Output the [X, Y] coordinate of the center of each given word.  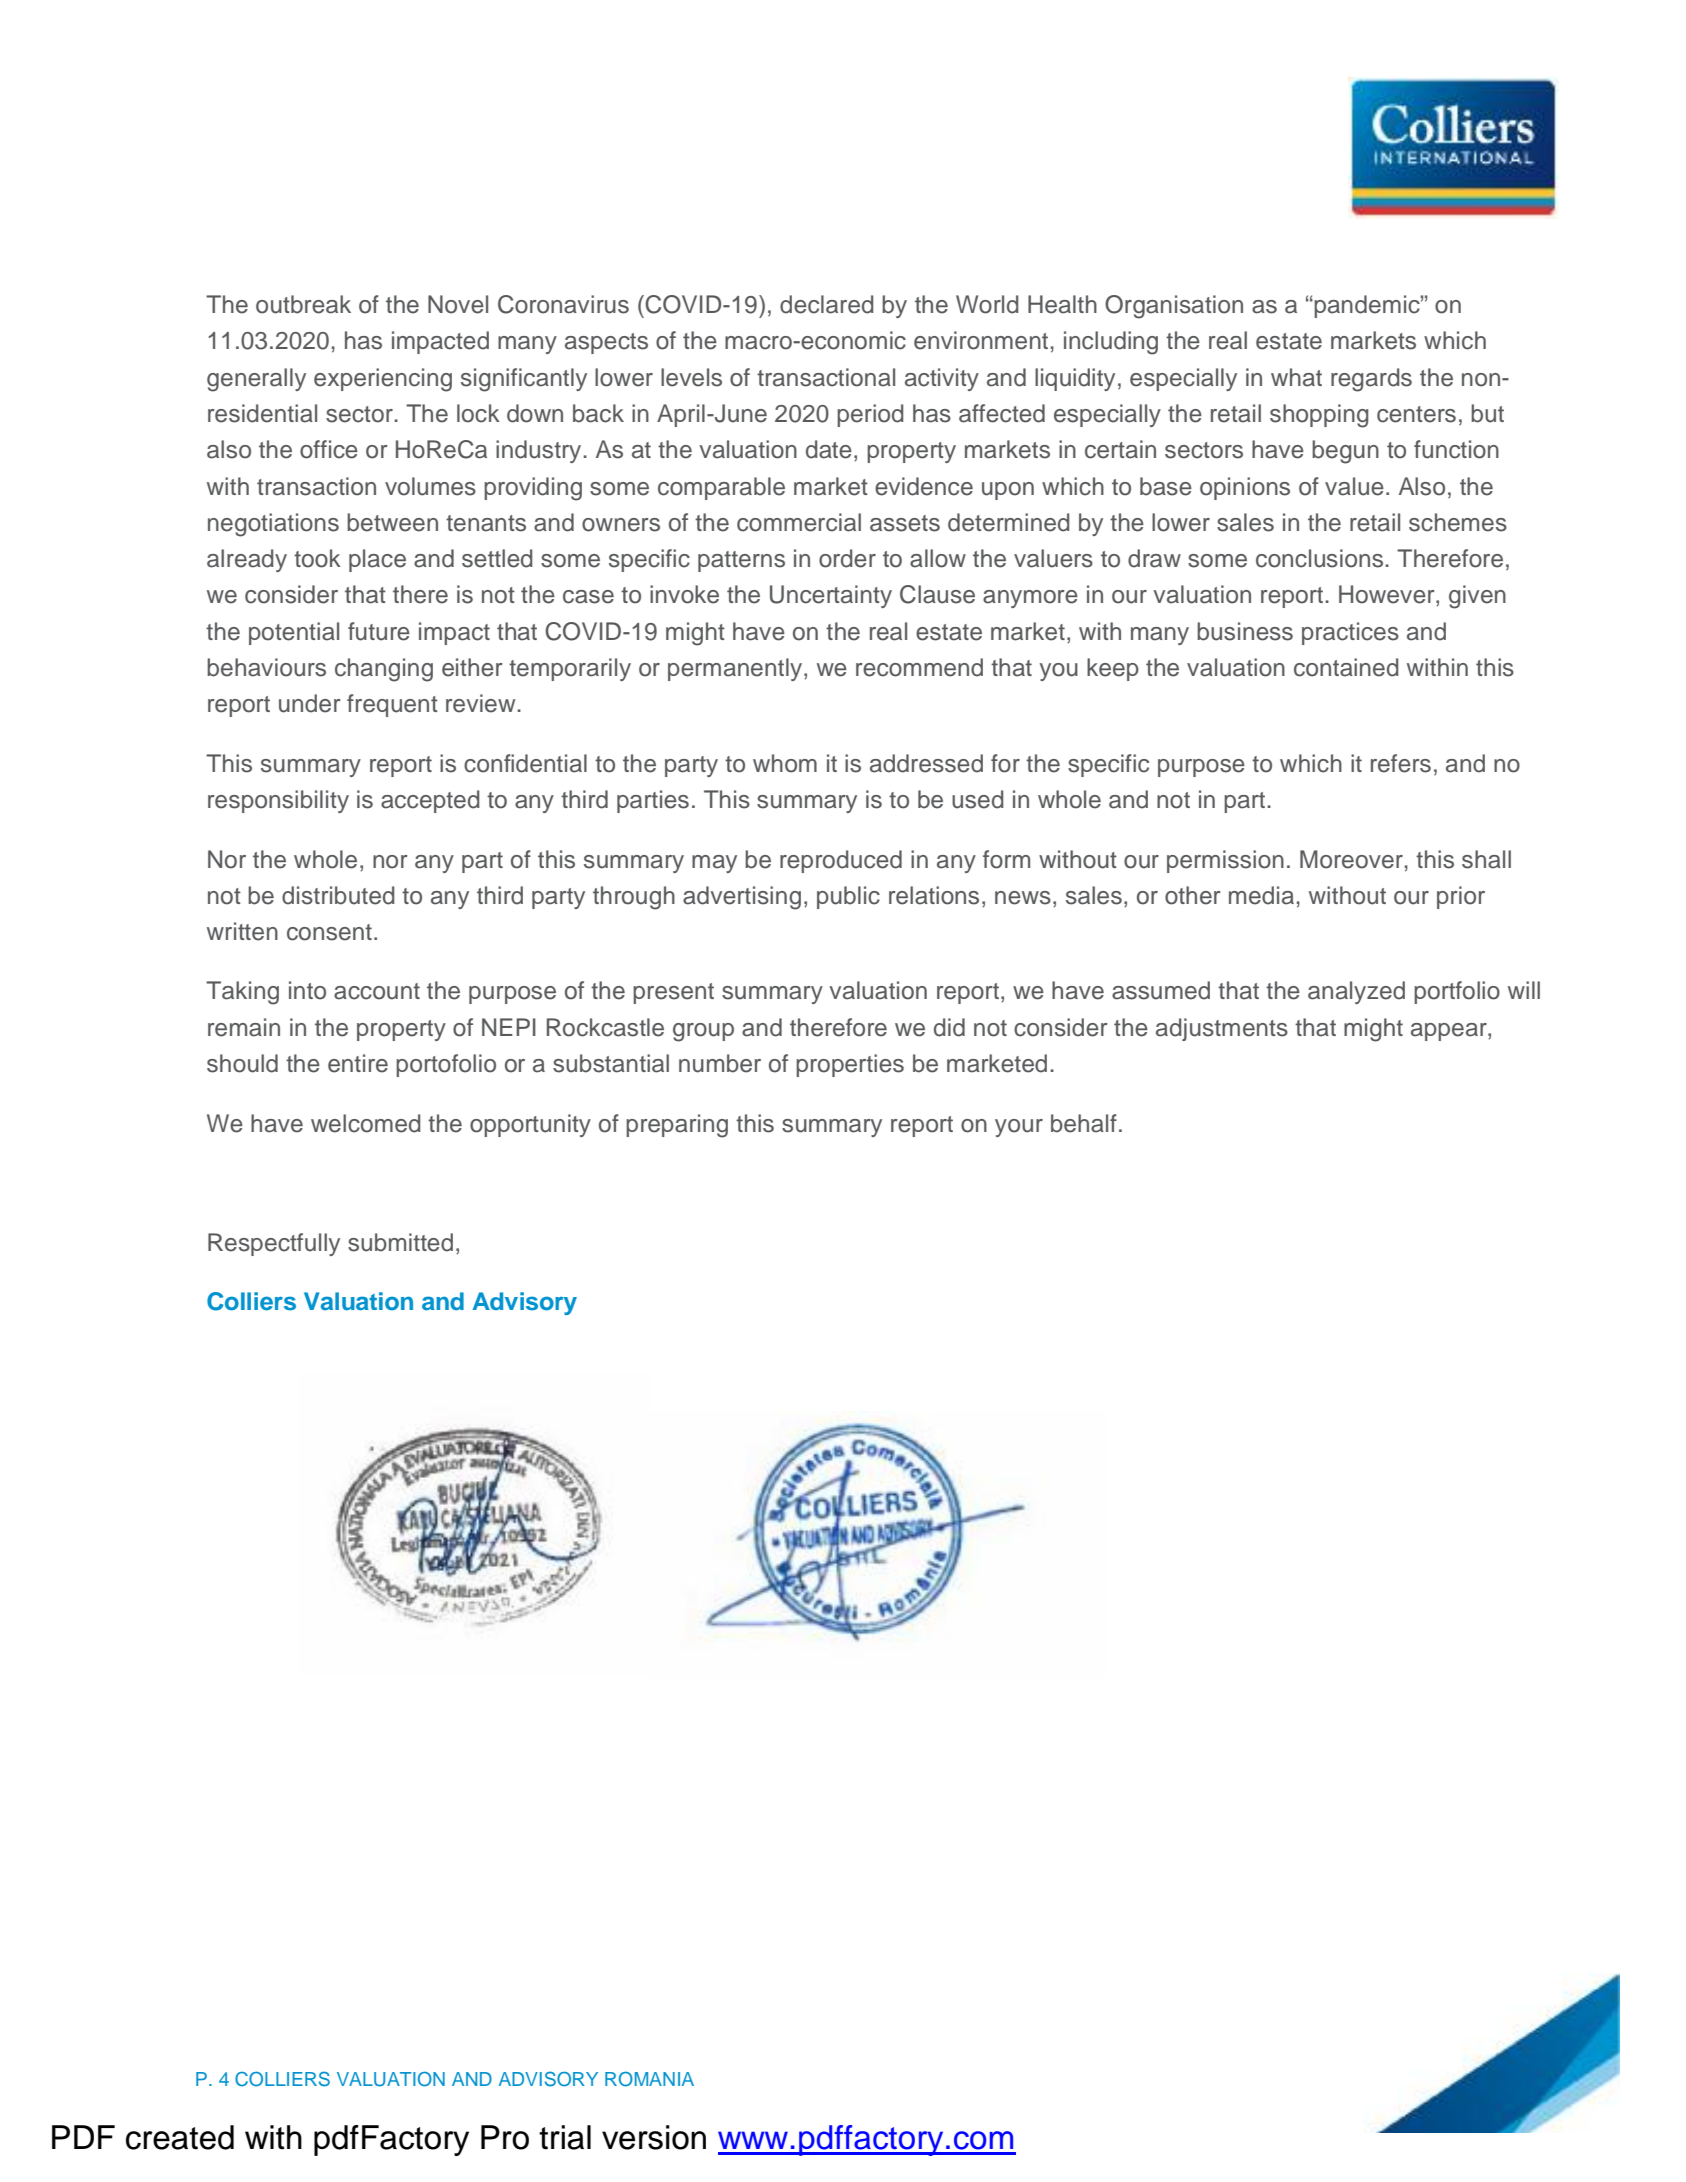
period [870, 415]
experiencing [383, 380]
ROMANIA [649, 2079]
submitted [400, 1242]
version [654, 2137]
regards [1371, 380]
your [1019, 1128]
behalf [1084, 1123]
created [180, 2137]
